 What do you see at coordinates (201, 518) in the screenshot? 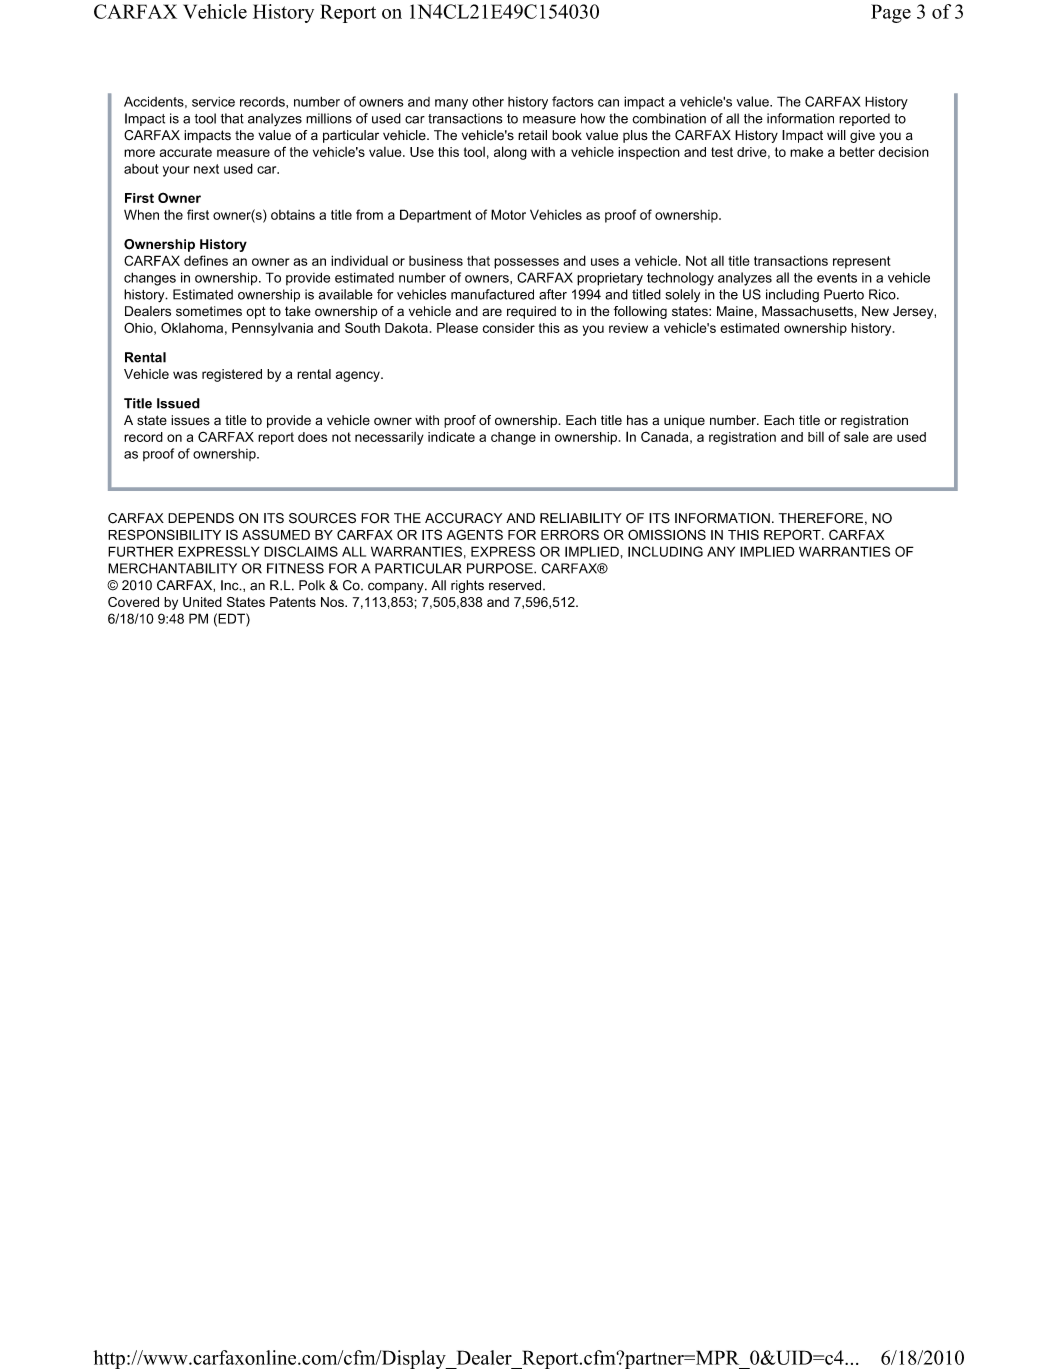
I see `DEPENDS` at bounding box center [201, 518].
